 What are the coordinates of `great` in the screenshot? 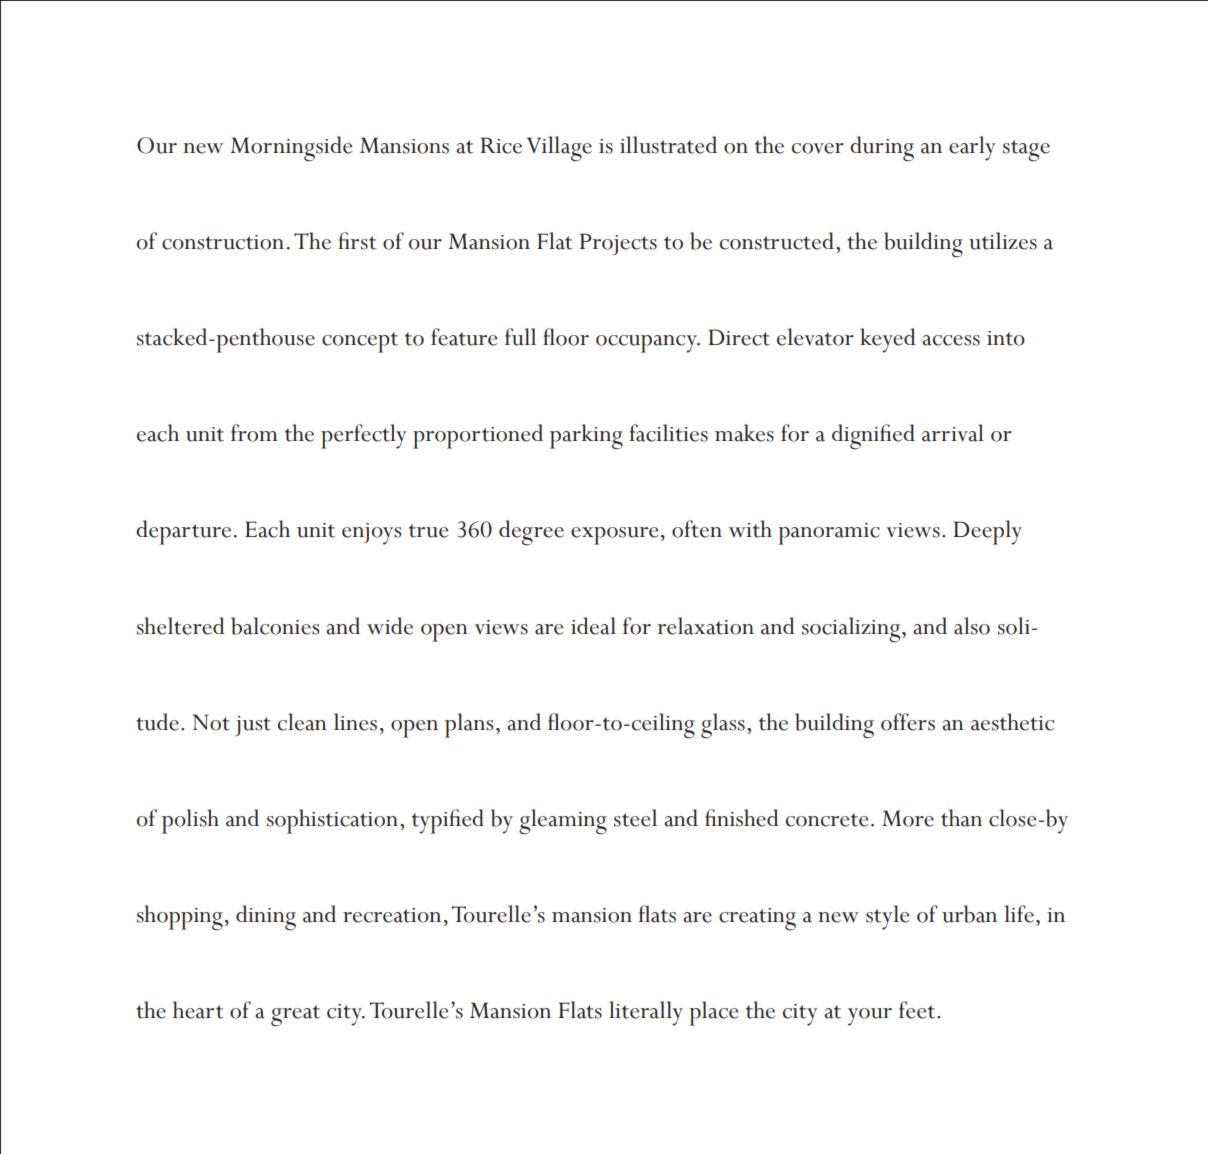 It's located at (295, 1016).
